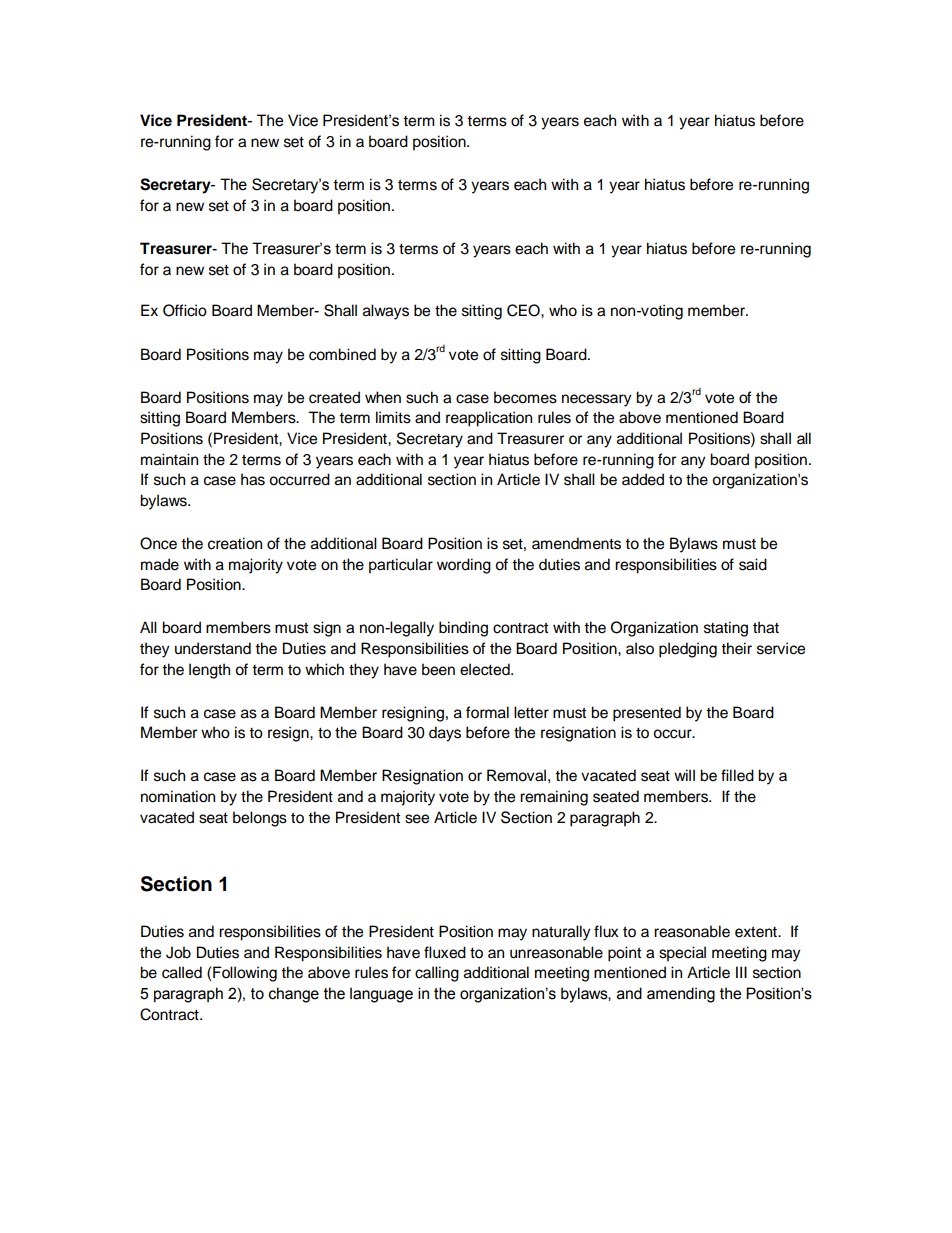 The image size is (952, 1233). Describe the element at coordinates (245, 974) in the page. I see `Following` at that location.
